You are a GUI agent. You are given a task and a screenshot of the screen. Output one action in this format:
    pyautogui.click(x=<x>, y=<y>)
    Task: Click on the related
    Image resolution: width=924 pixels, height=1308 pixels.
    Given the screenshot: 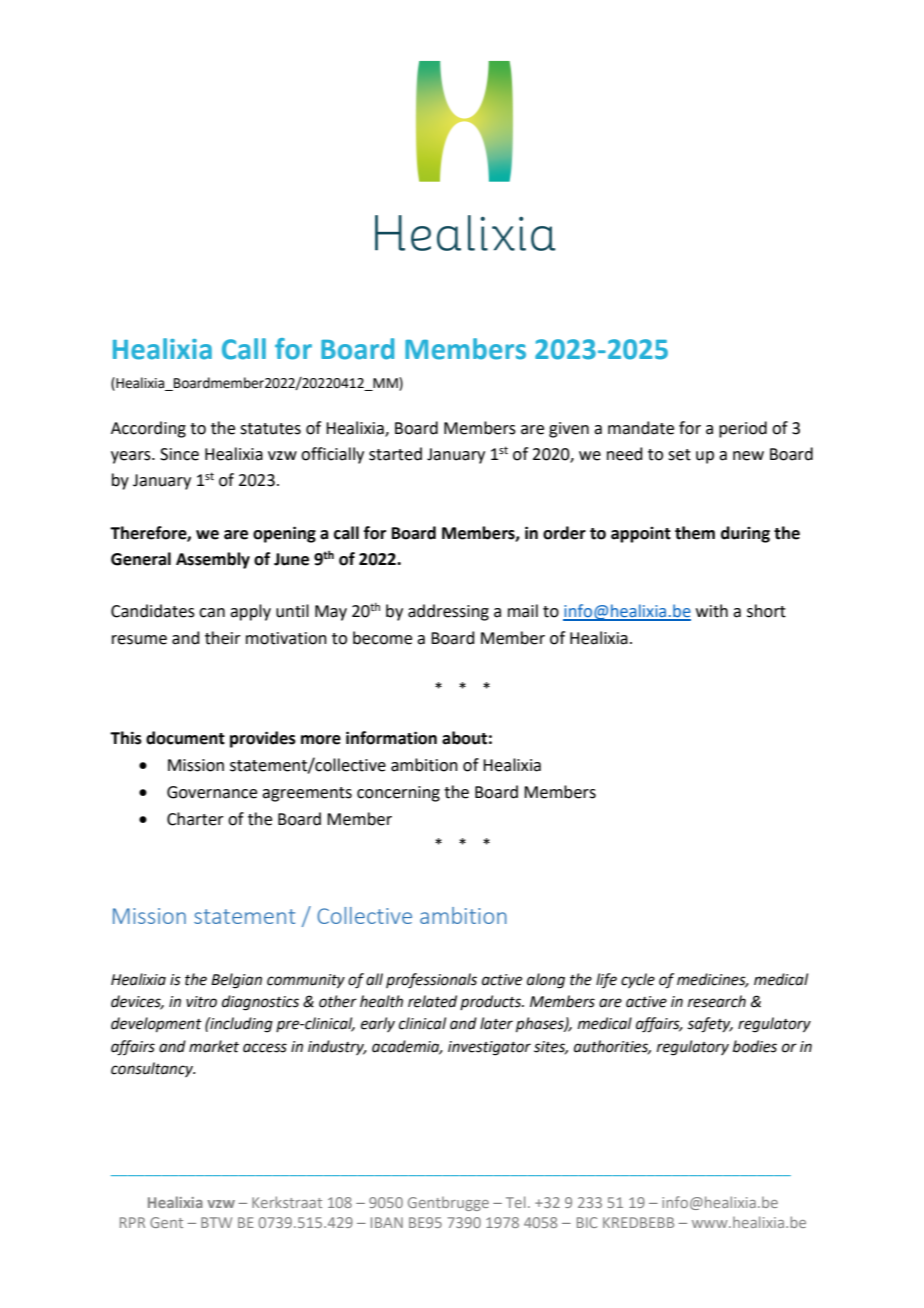 What is the action you would take?
    pyautogui.click(x=432, y=1001)
